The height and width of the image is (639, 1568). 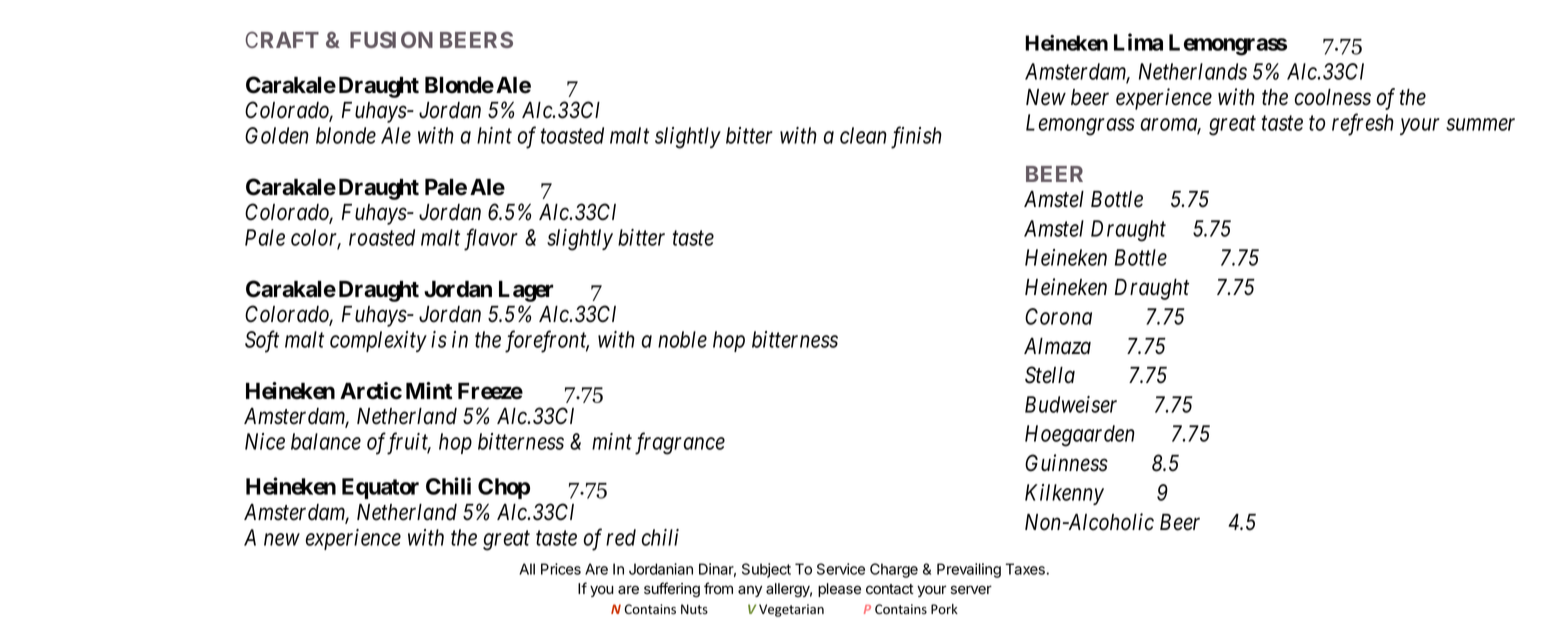 I want to click on Lima, so click(x=1138, y=42).
